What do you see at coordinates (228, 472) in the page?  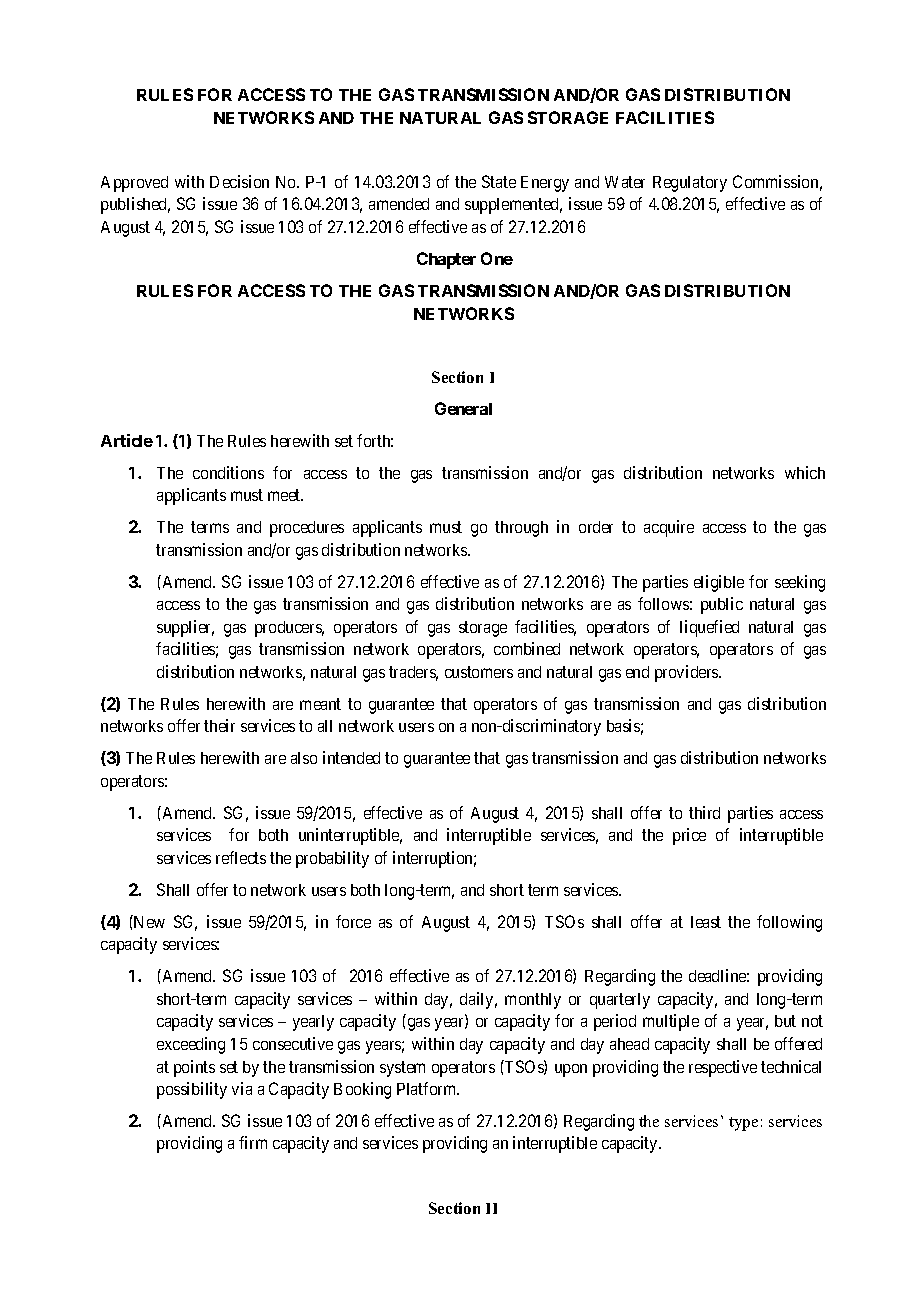 I see `conditions` at bounding box center [228, 472].
